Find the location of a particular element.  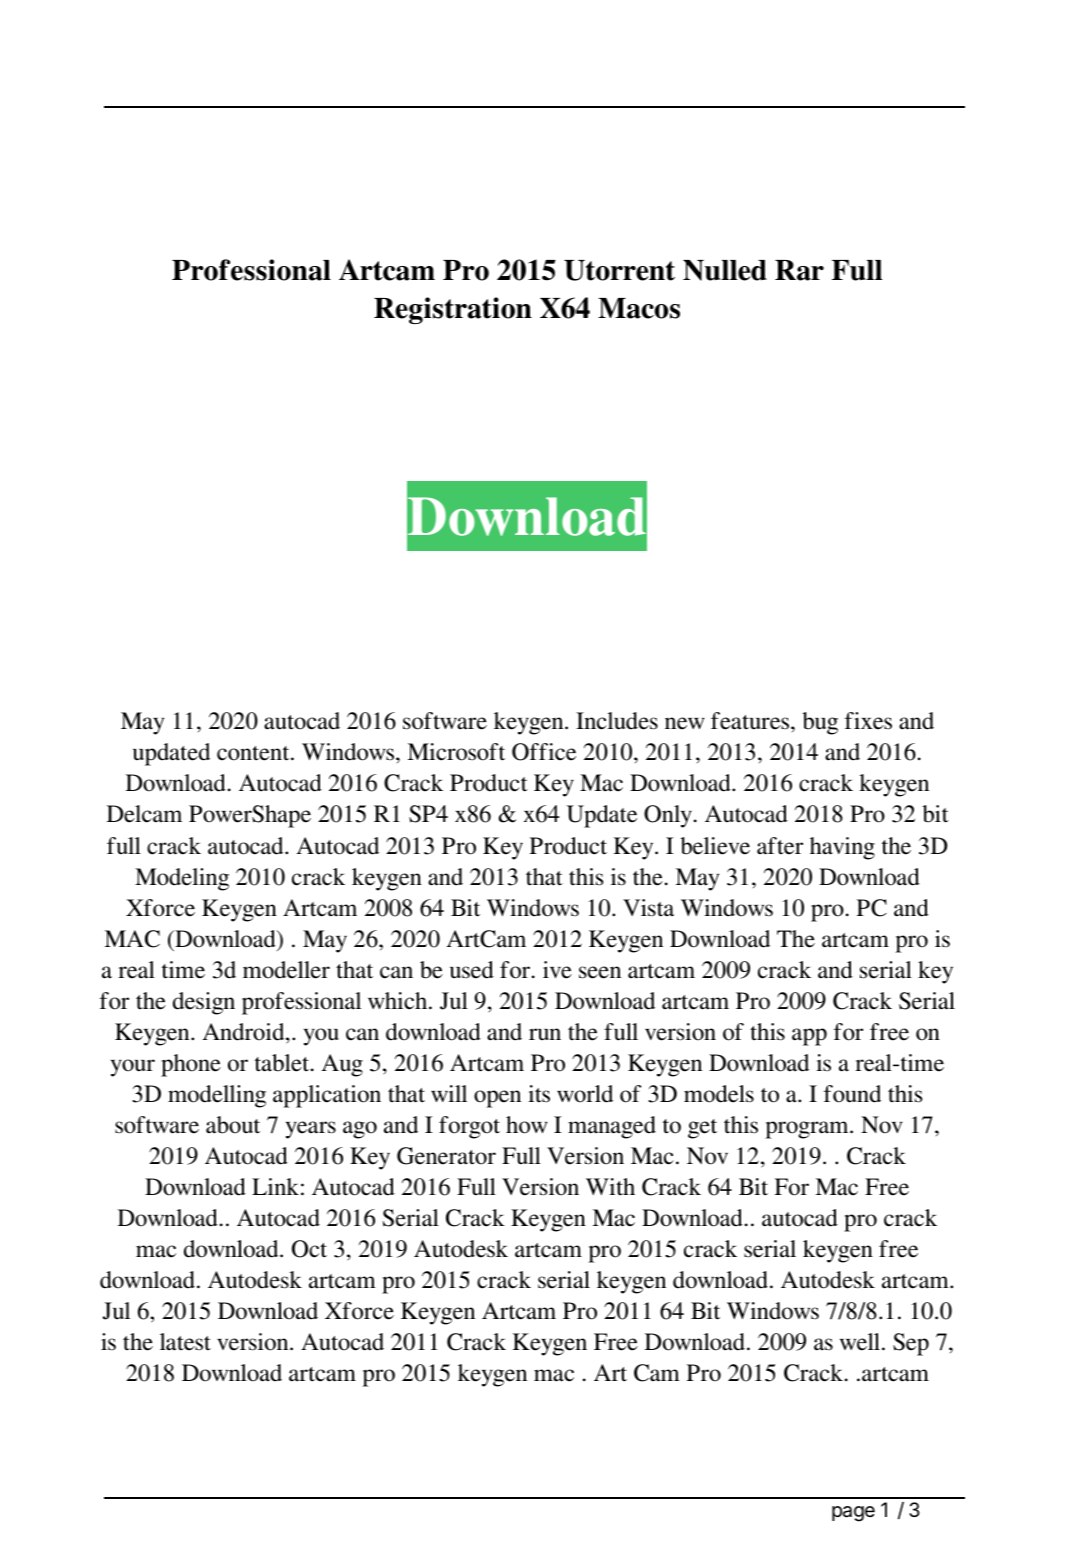

Rar is located at coordinates (799, 270).
